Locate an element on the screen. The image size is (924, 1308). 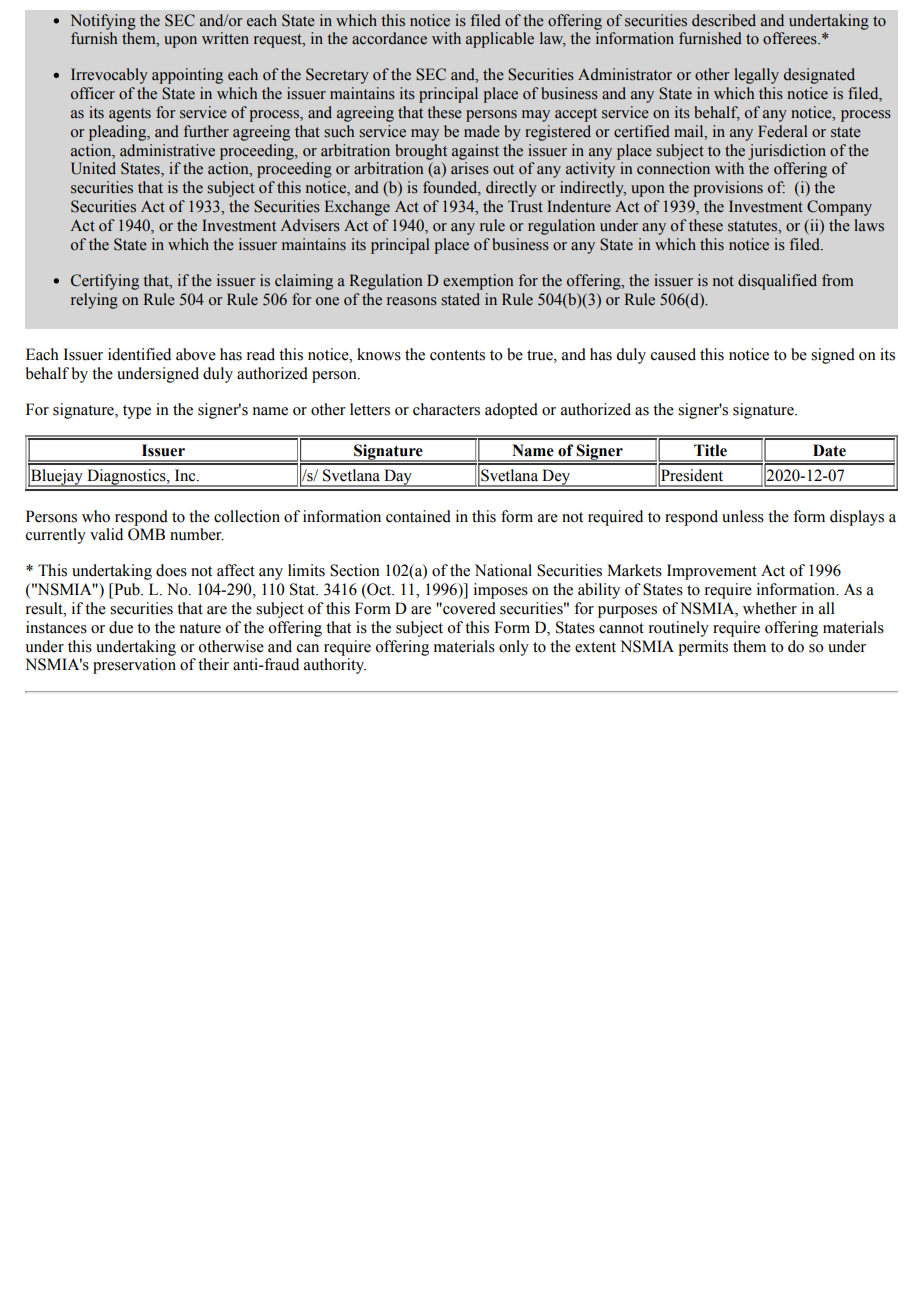
provisions is located at coordinates (728, 189).
